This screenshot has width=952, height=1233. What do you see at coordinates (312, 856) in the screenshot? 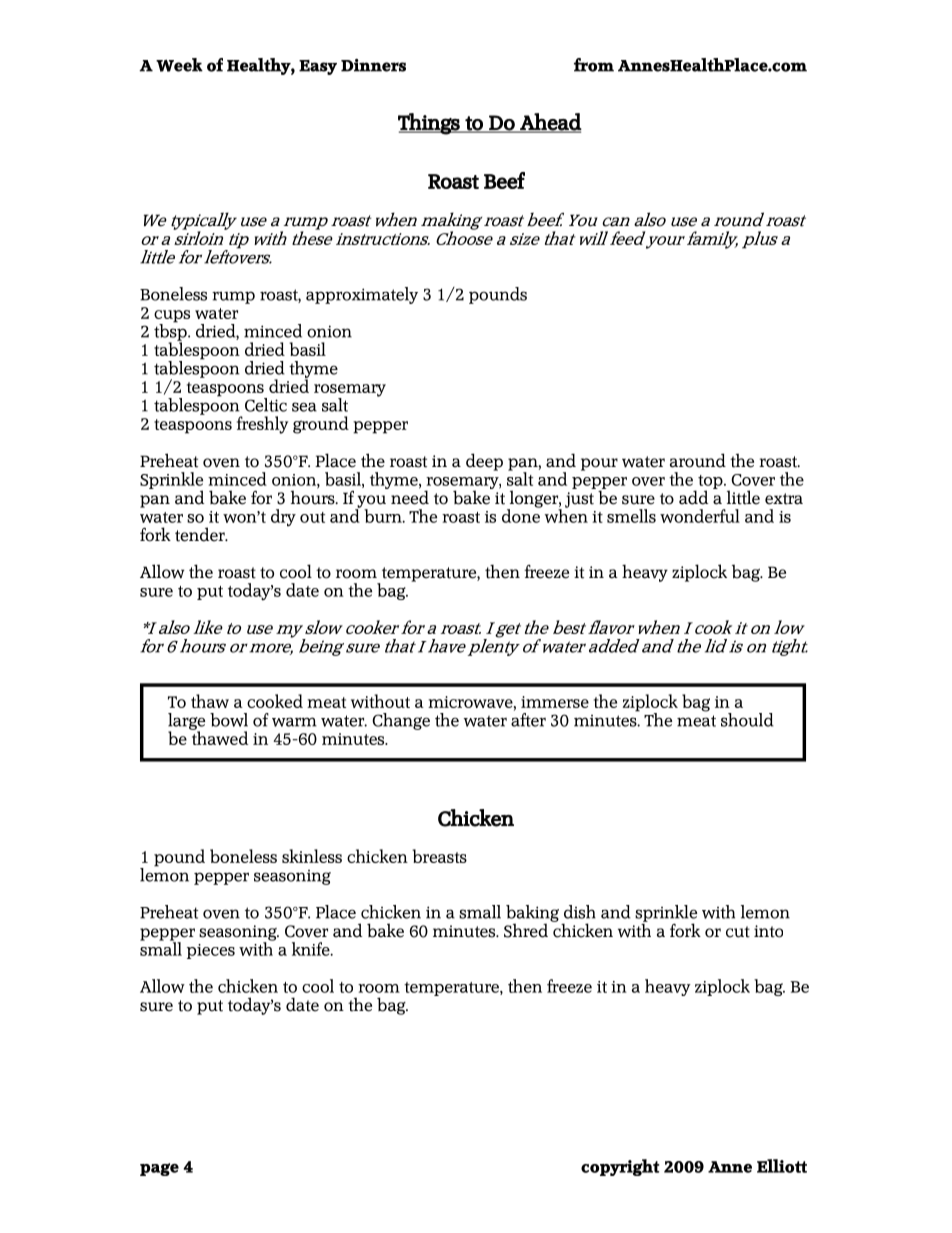
I see `skinless` at bounding box center [312, 856].
